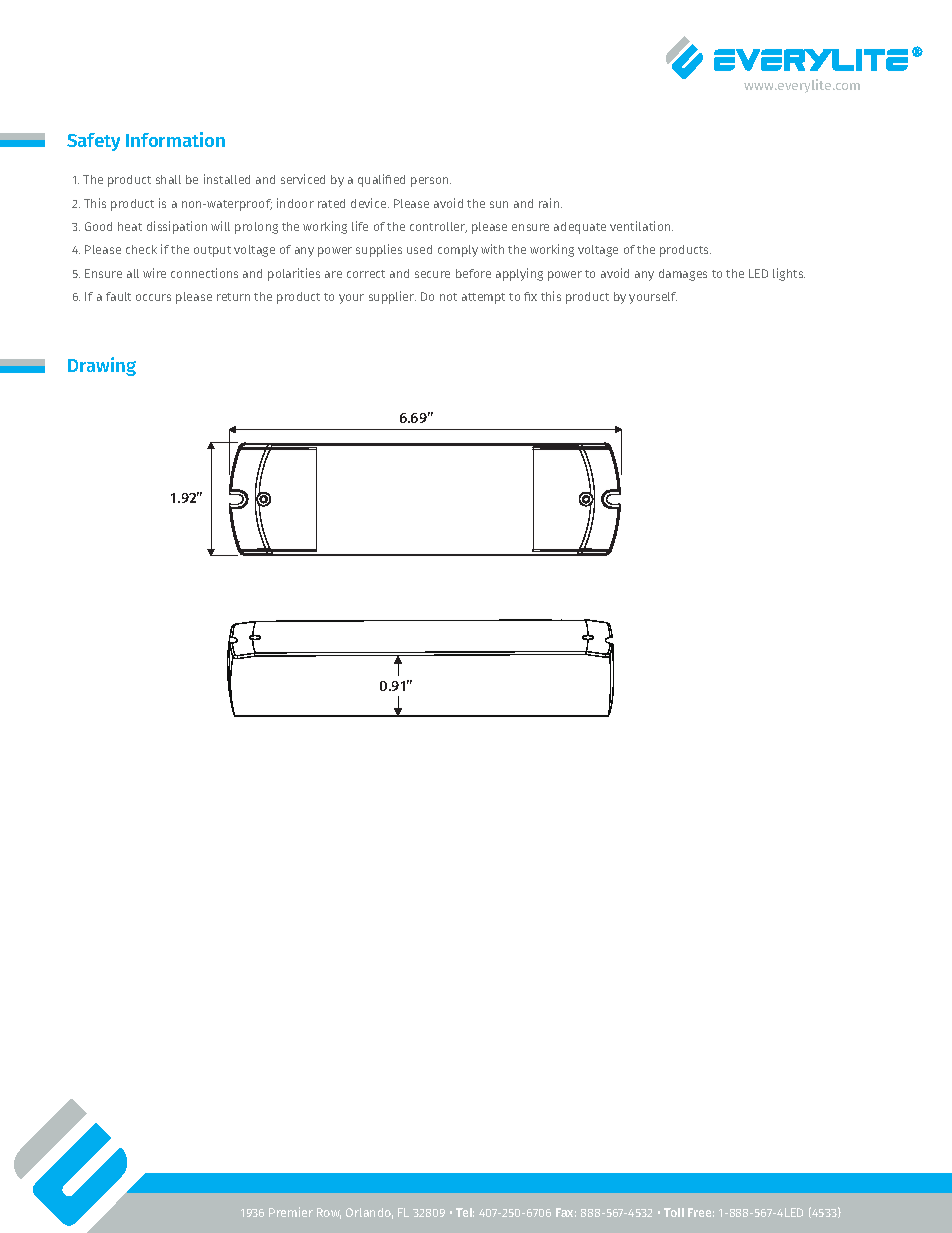 The width and height of the screenshot is (952, 1233). What do you see at coordinates (168, 179) in the screenshot?
I see `shall` at bounding box center [168, 179].
